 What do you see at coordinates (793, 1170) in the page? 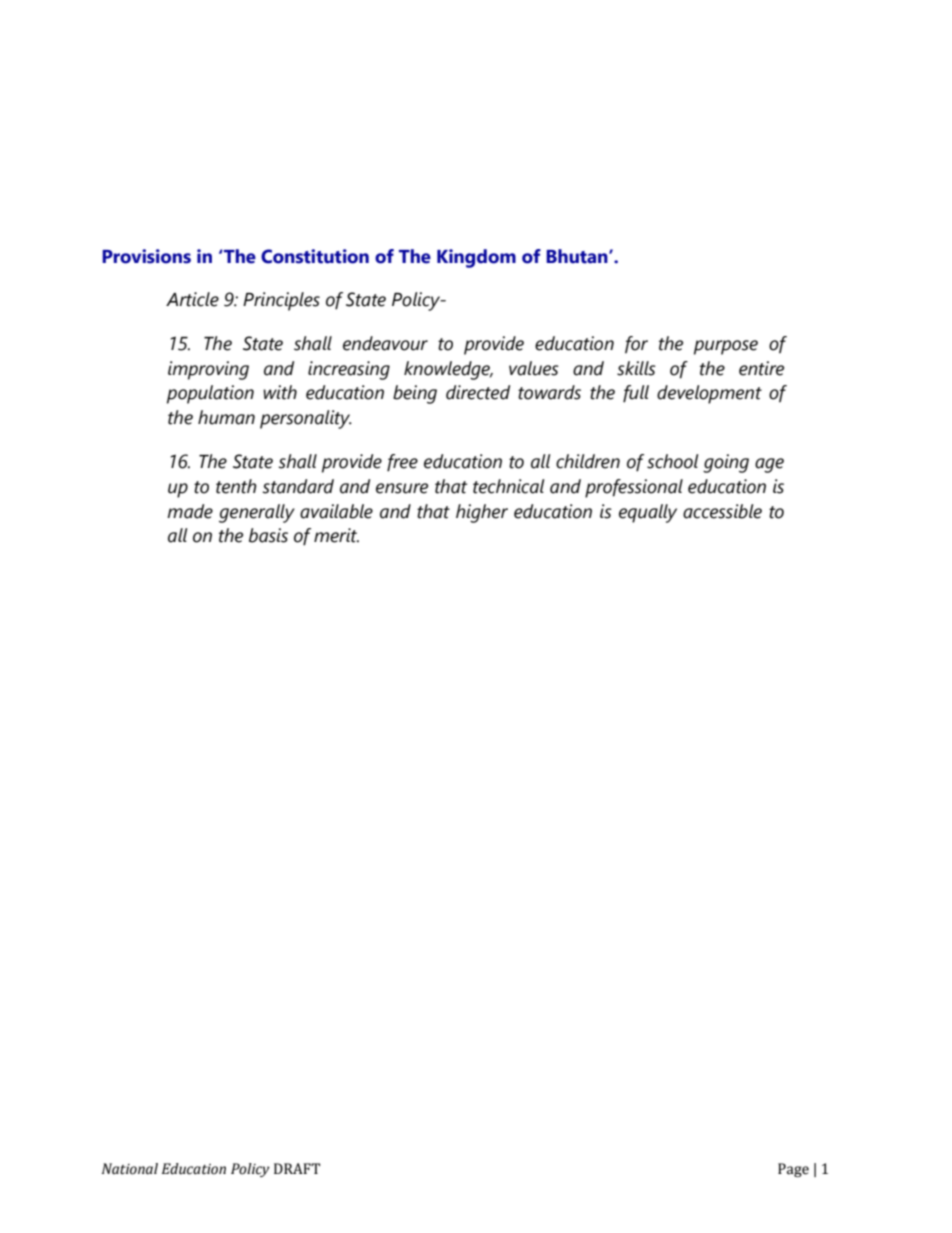
I see `Page` at bounding box center [793, 1170].
